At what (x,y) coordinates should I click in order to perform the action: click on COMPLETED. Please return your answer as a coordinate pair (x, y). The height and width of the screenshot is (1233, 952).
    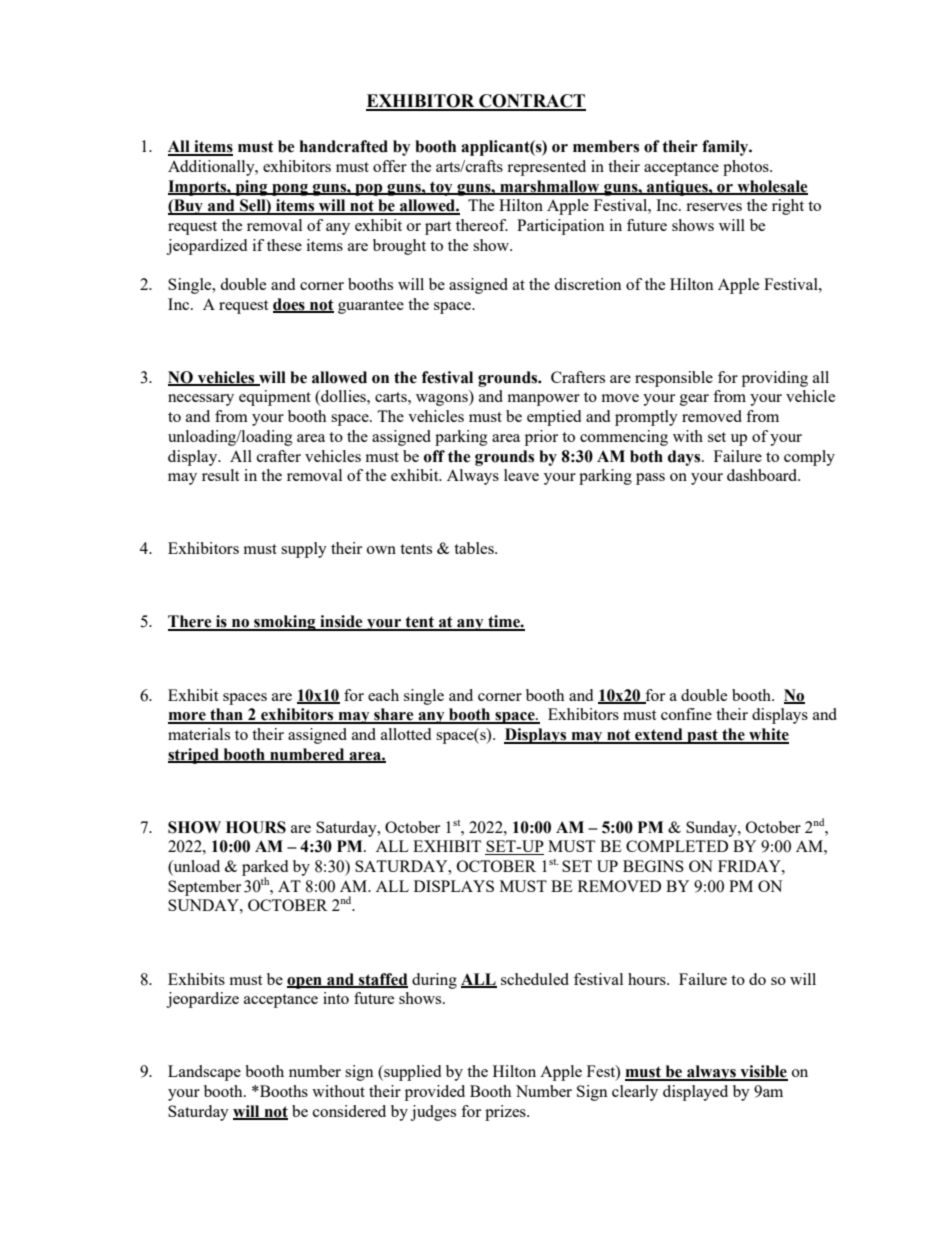
    Looking at the image, I should click on (677, 846).
